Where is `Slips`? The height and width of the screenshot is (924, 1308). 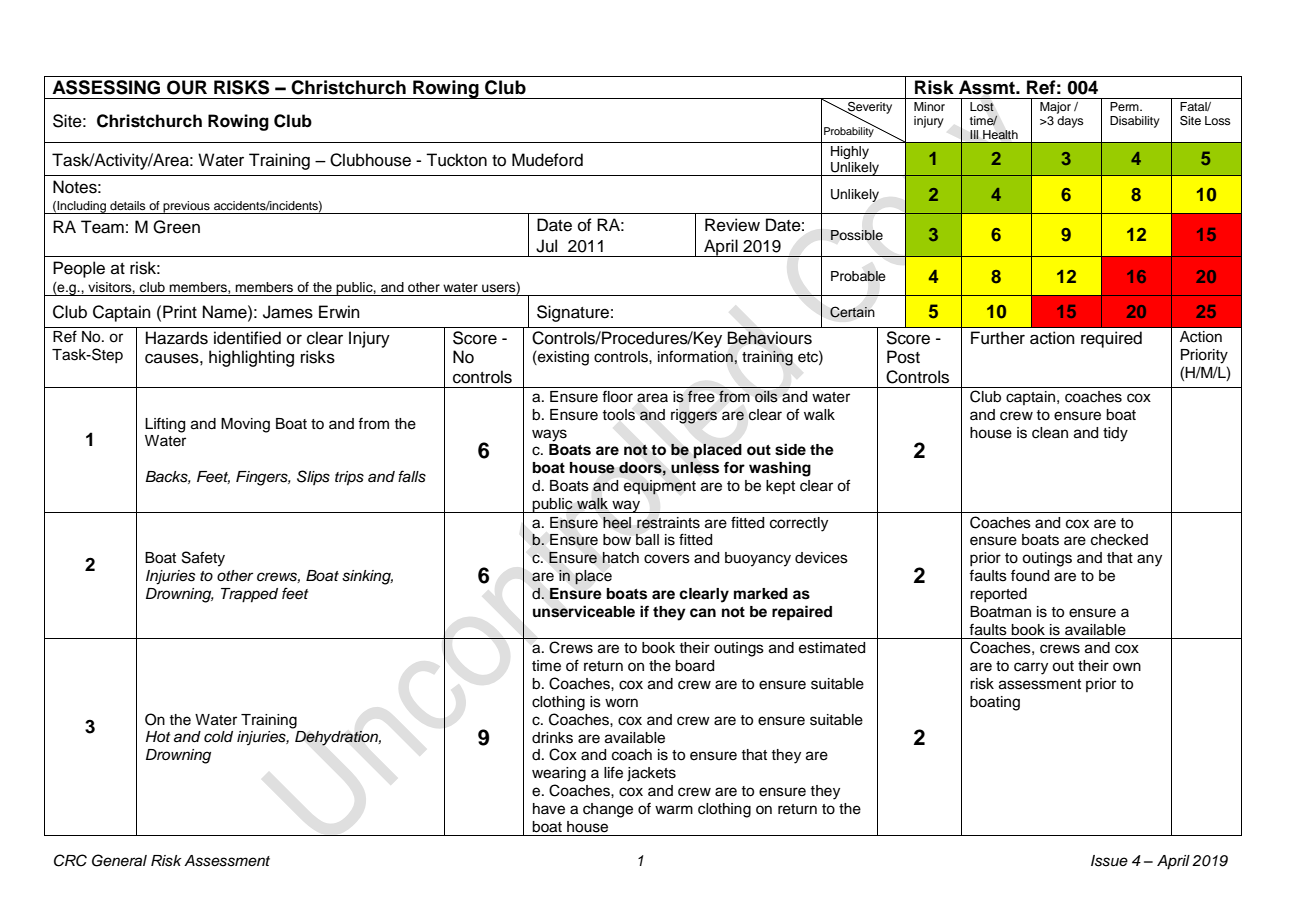 Slips is located at coordinates (313, 477).
